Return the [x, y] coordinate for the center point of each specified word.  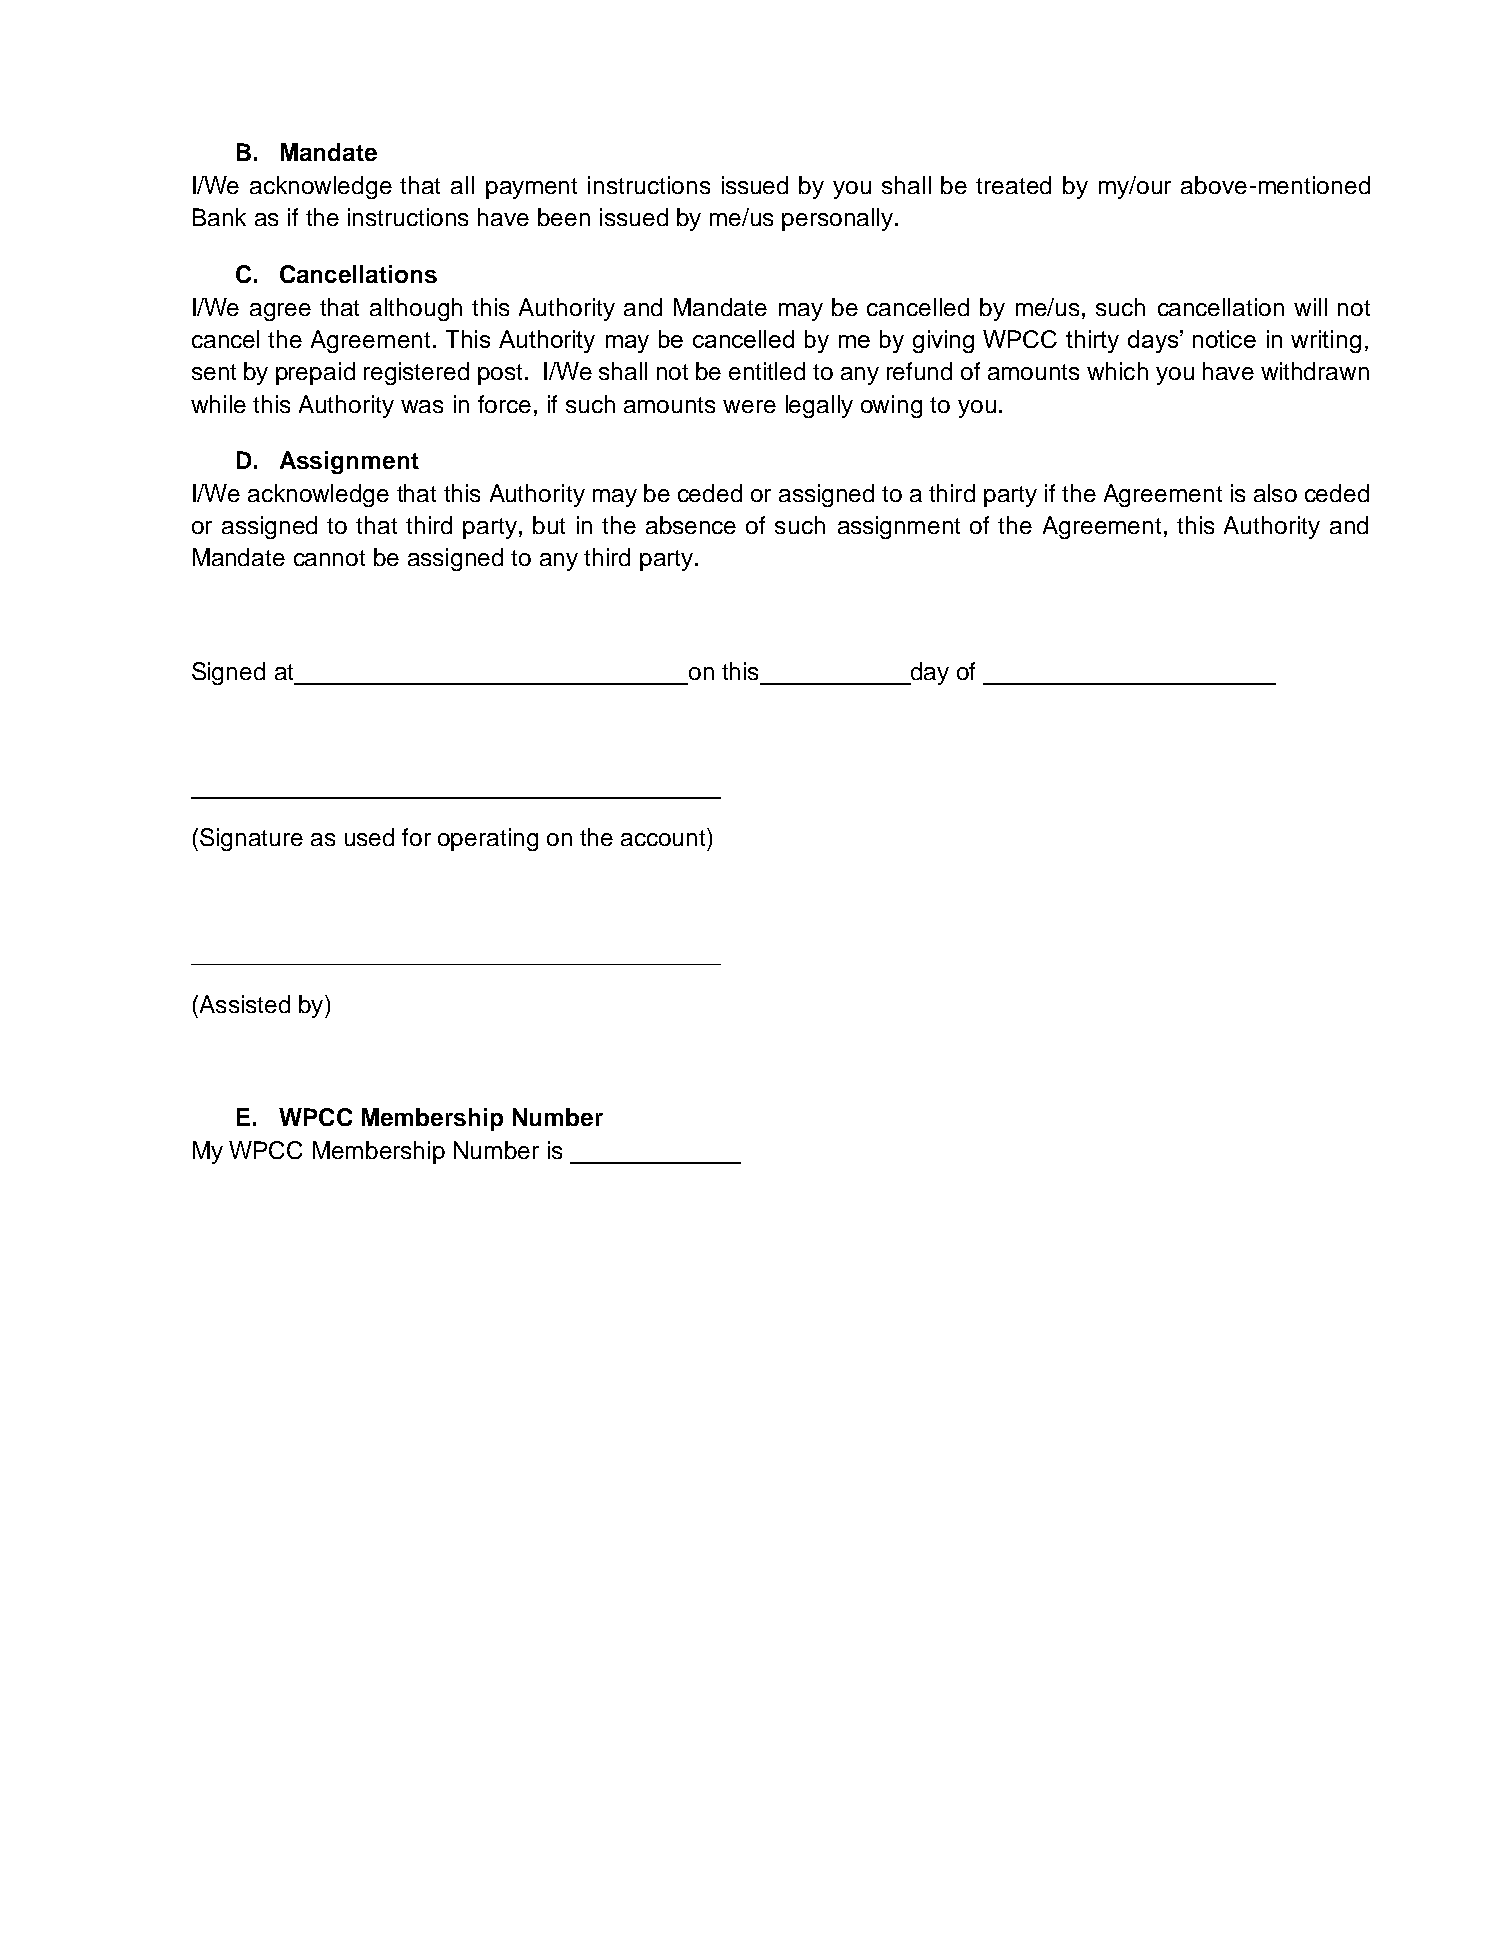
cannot [329, 558]
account [664, 837]
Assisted [243, 1004]
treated [1013, 185]
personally [837, 219]
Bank [219, 217]
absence [691, 525]
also [1275, 493]
